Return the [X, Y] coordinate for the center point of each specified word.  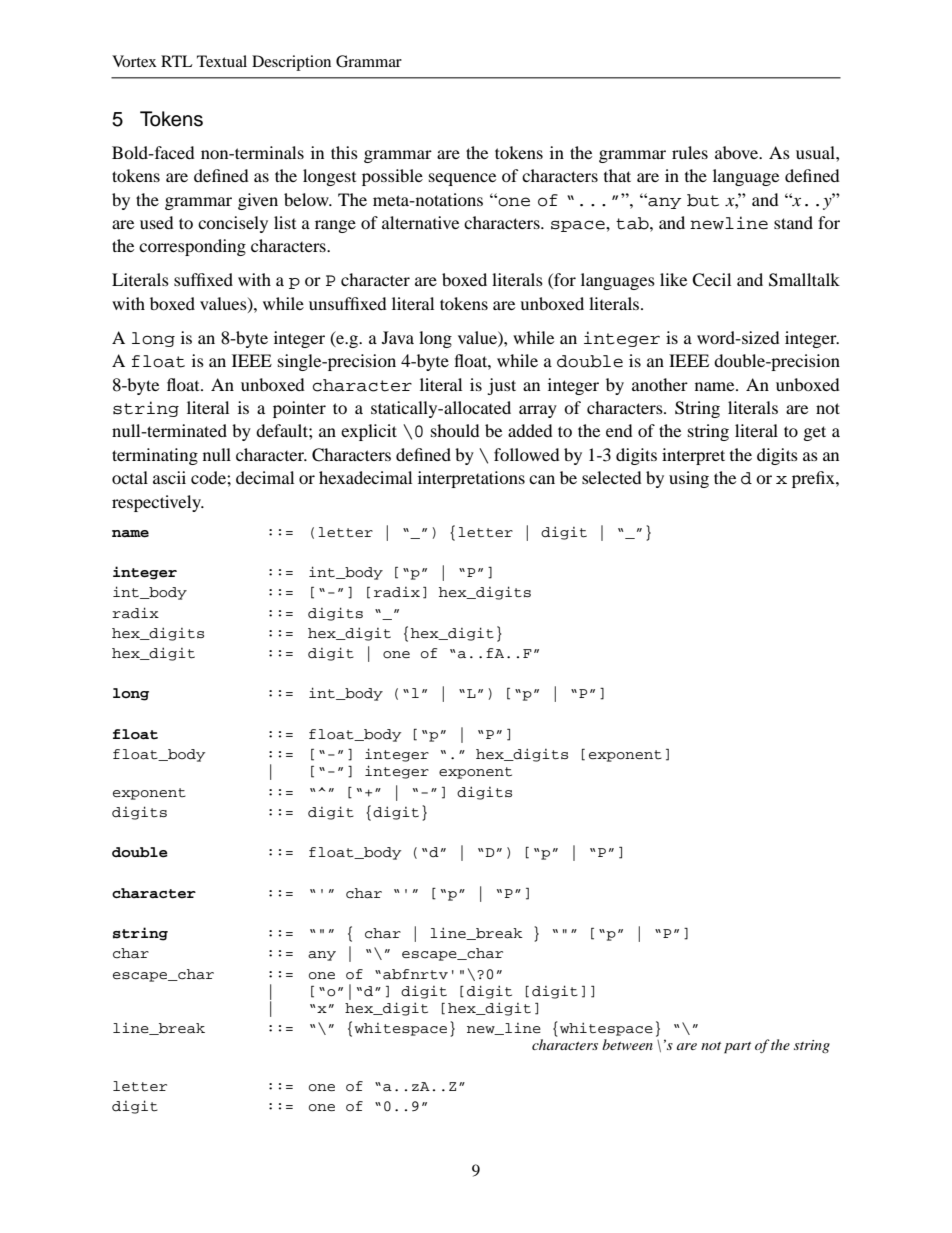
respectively [157, 503]
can [542, 479]
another [660, 384]
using [689, 479]
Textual [222, 61]
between [627, 1044]
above [738, 152]
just [501, 386]
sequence [462, 179]
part [737, 1048]
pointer [299, 409]
